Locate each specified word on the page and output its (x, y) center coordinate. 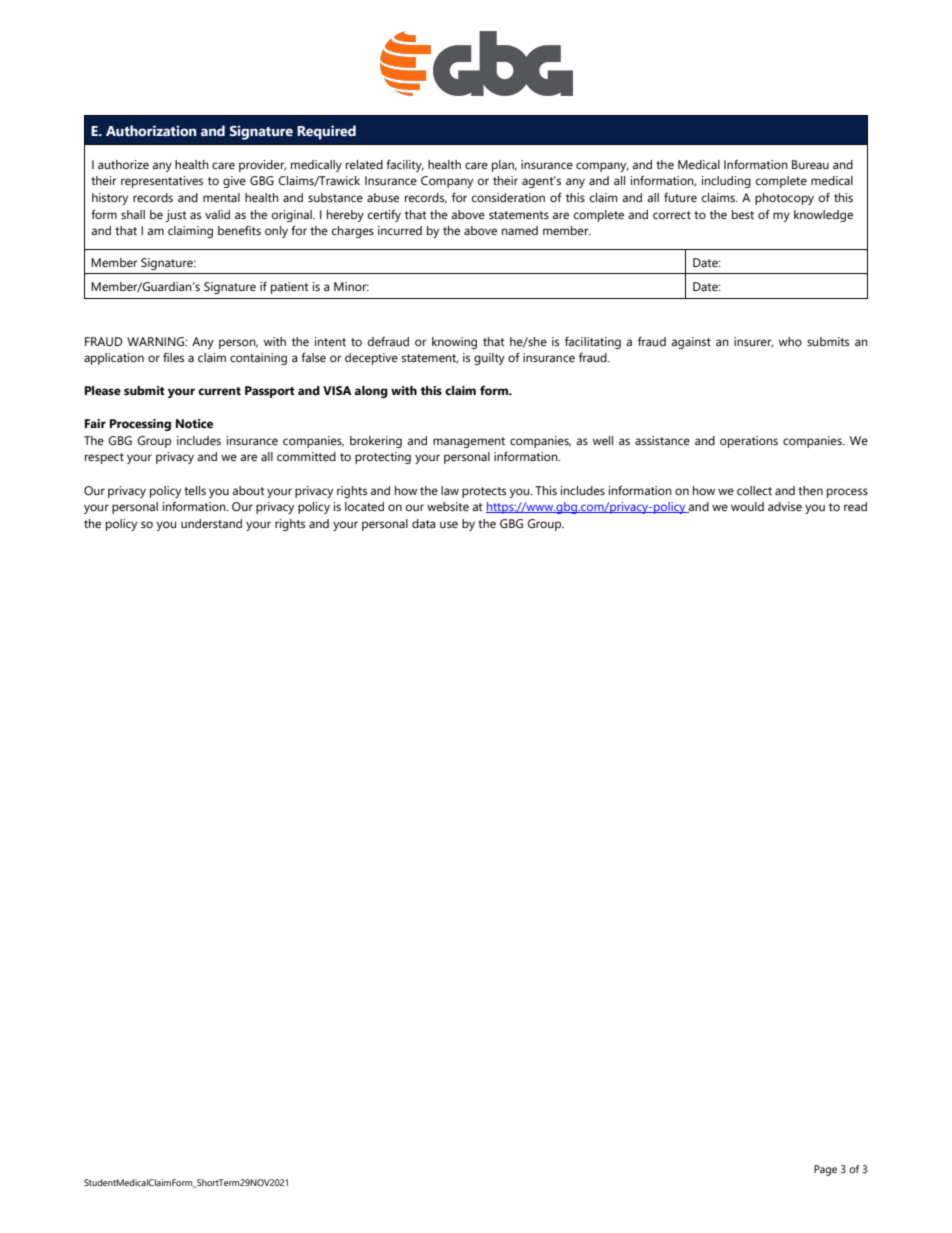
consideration (508, 197)
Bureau (810, 164)
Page (825, 1170)
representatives (162, 182)
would (747, 506)
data (424, 523)
